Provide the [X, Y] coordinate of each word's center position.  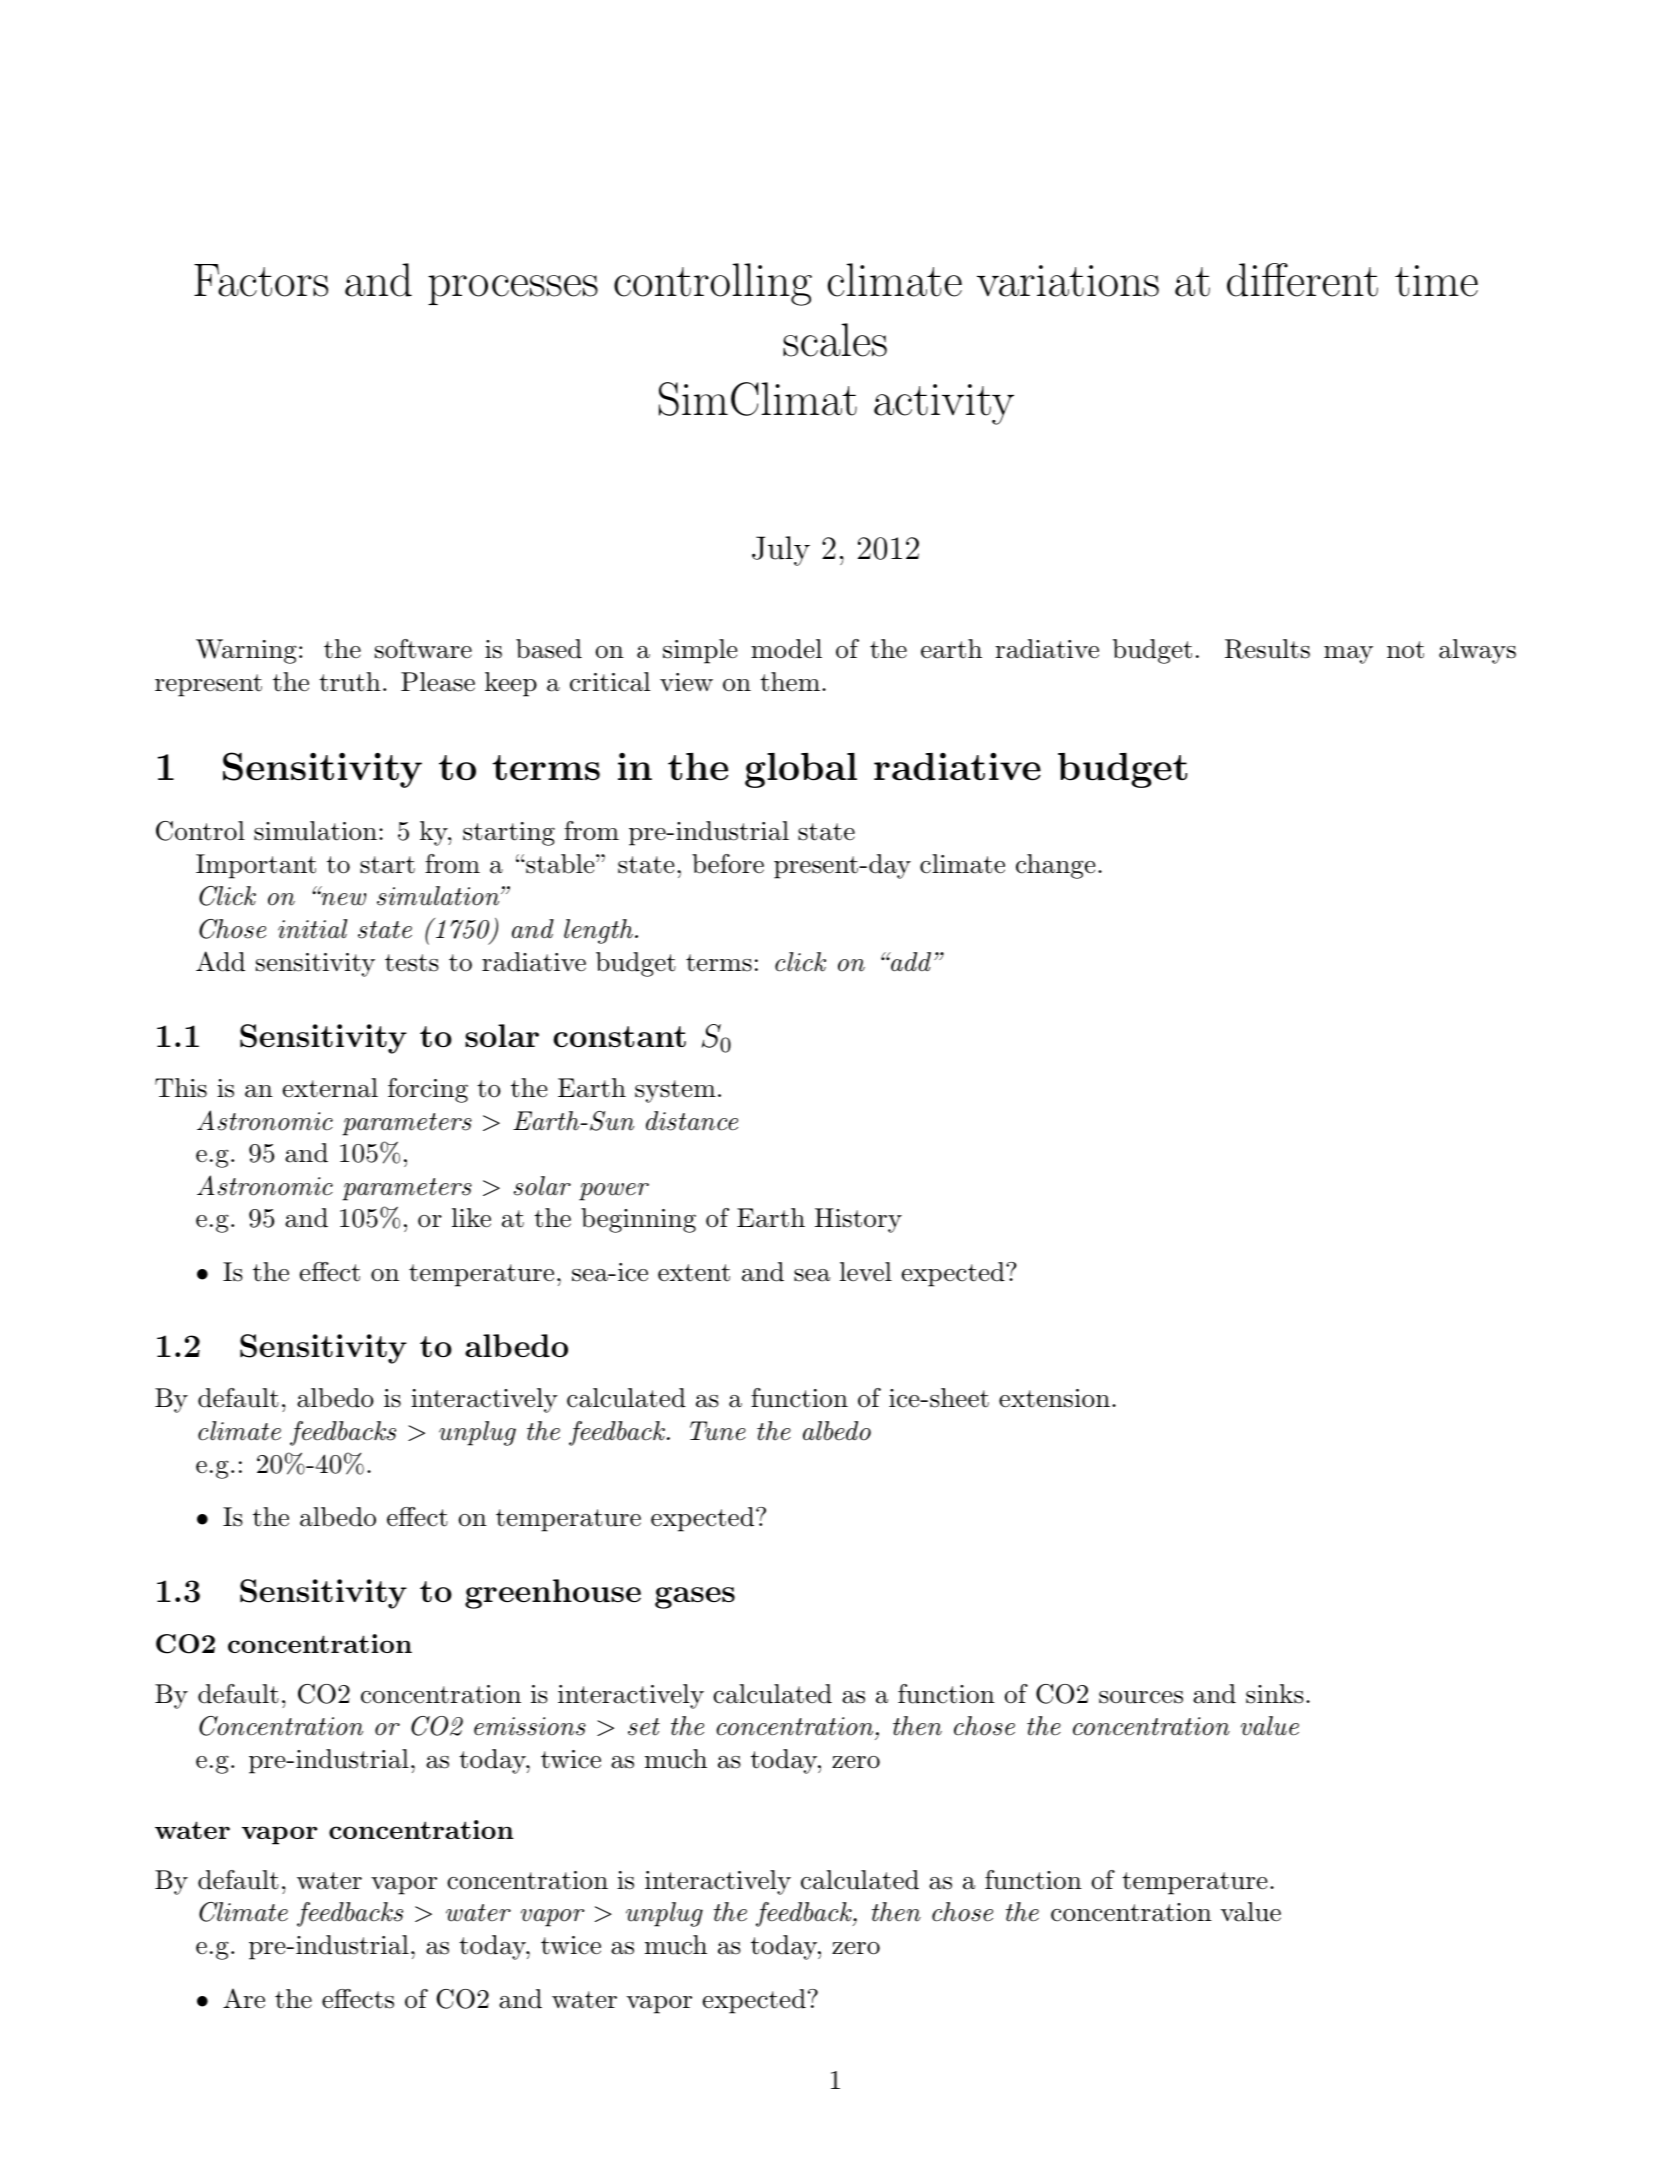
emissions [530, 1726]
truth [350, 682]
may [1348, 655]
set [644, 1727]
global [801, 770]
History [858, 1220]
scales [835, 340]
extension [1054, 1398]
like [471, 1218]
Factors [261, 280]
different [1302, 280]
